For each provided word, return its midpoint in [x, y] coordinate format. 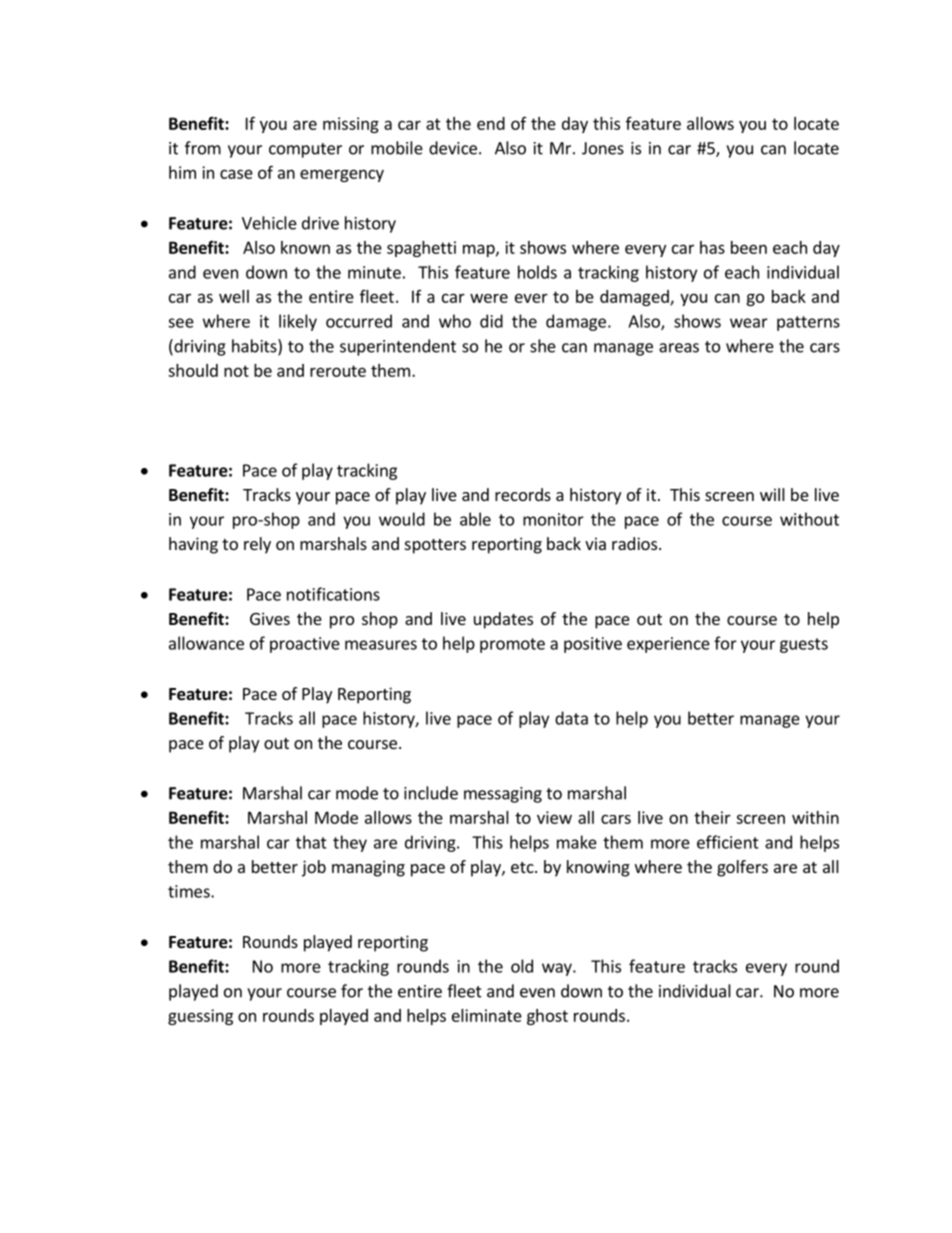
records [523, 494]
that [311, 842]
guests [804, 645]
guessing [200, 1017]
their [712, 817]
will [772, 494]
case [236, 174]
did [491, 321]
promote [512, 645]
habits [255, 347]
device [453, 148]
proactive [305, 645]
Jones [603, 148]
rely [257, 545]
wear [749, 323]
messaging [503, 795]
